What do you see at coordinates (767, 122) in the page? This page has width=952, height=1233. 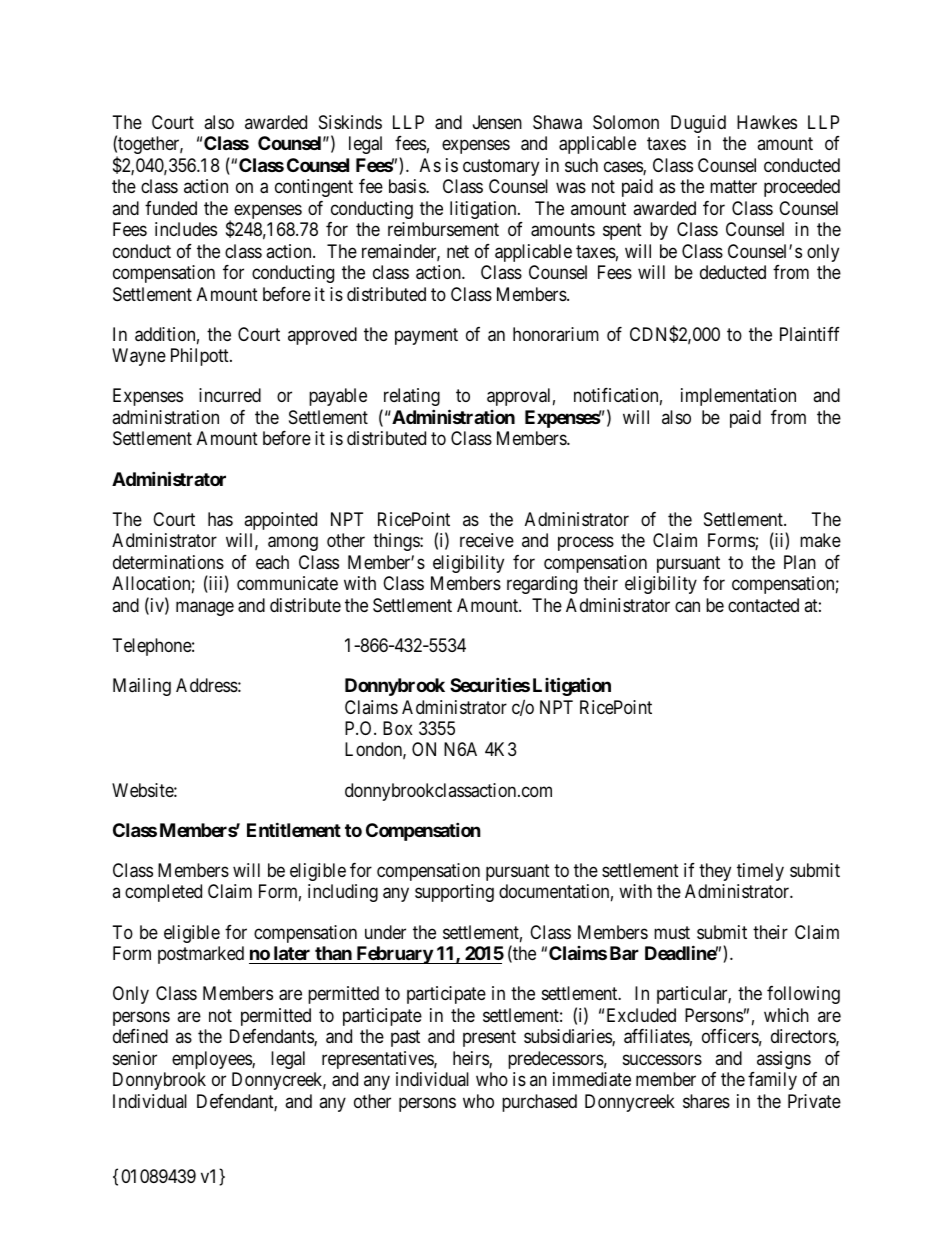 I see `Hawkes` at bounding box center [767, 122].
